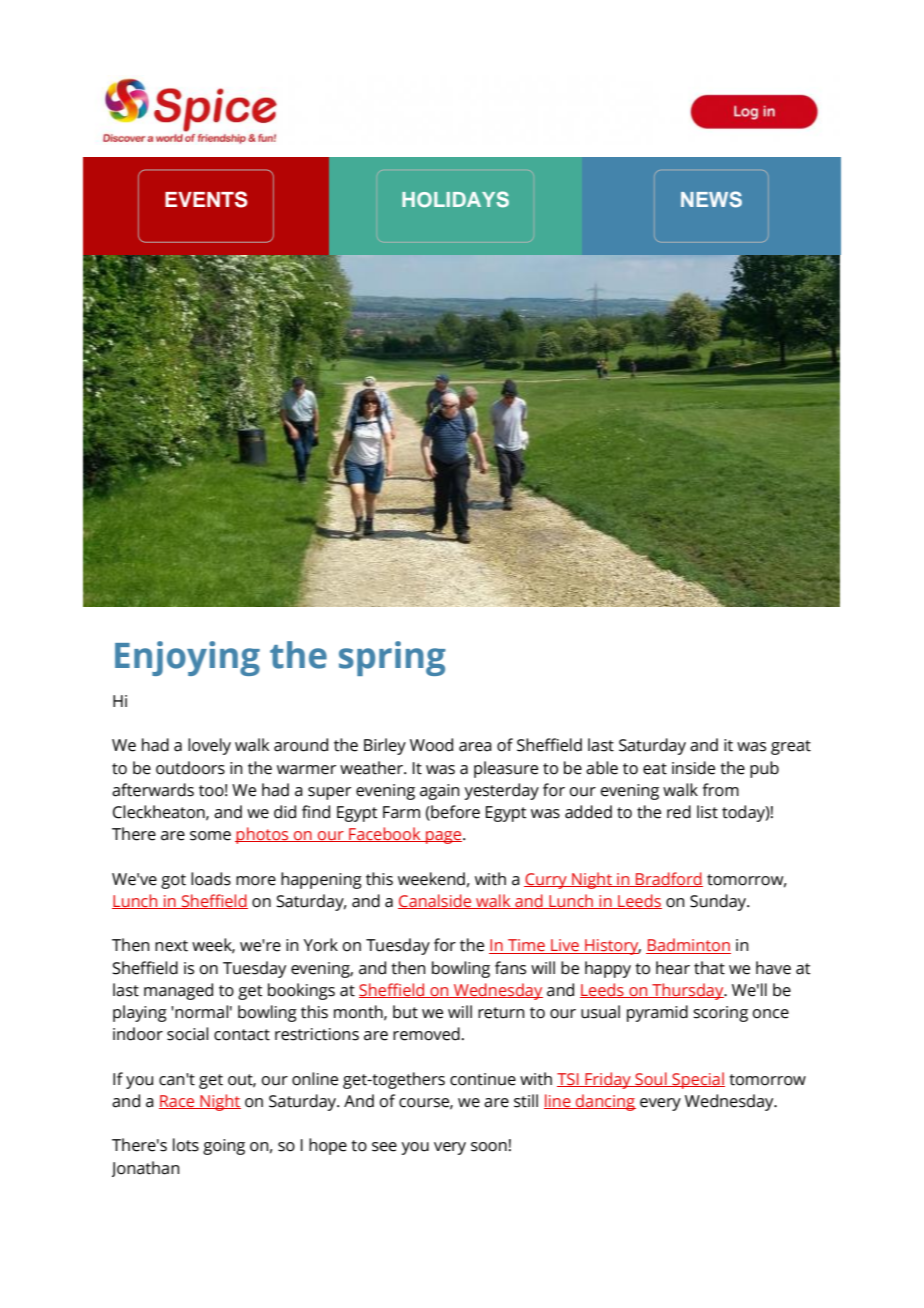 Image resolution: width=924 pixels, height=1308 pixels. I want to click on great, so click(791, 747).
